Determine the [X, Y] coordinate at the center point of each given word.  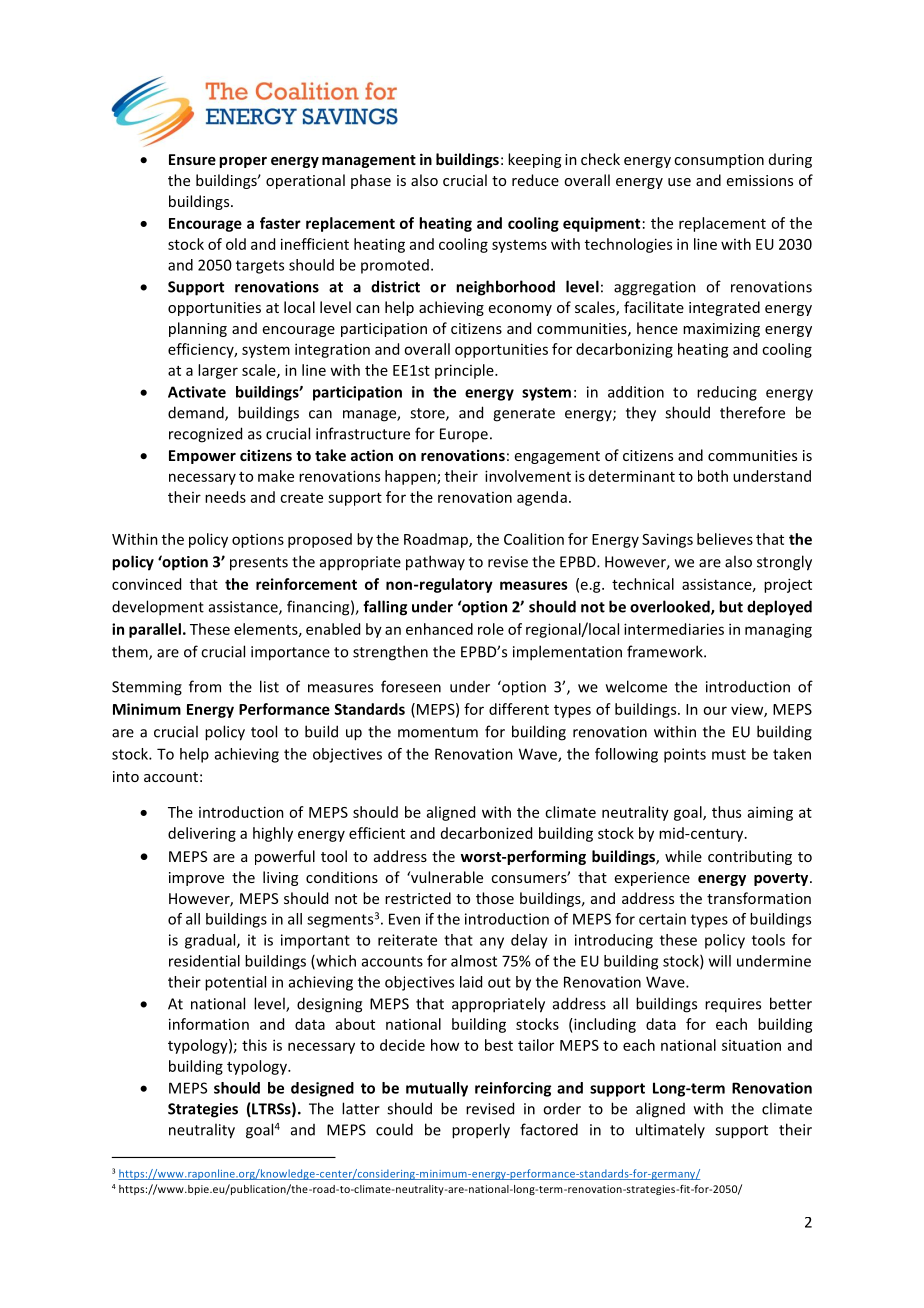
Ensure [192, 159]
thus [726, 812]
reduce [535, 180]
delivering [202, 834]
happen [411, 477]
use [679, 182]
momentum [438, 732]
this [254, 1045]
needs [225, 497]
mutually [437, 1089]
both [713, 476]
